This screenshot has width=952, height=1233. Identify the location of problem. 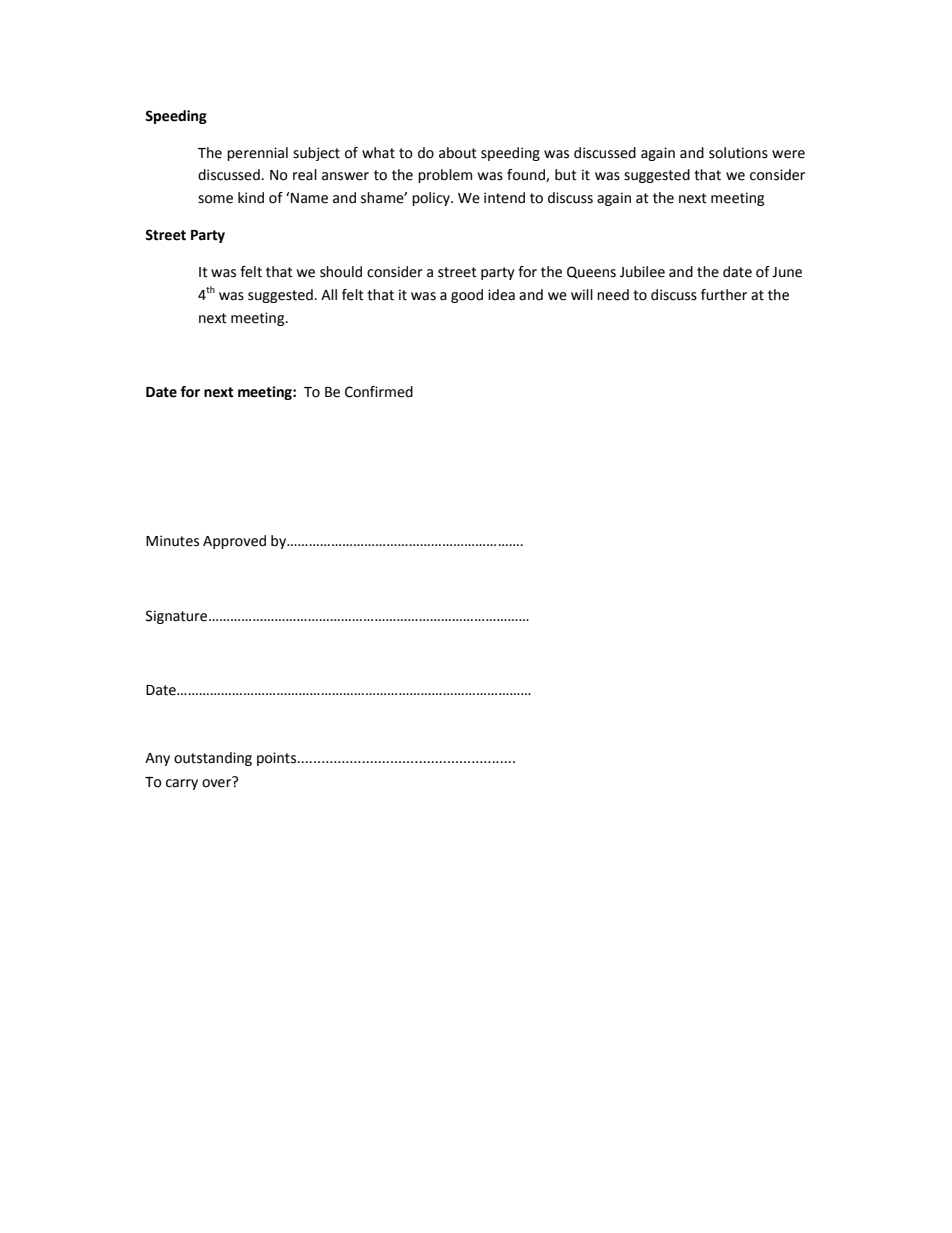
(445, 176).
